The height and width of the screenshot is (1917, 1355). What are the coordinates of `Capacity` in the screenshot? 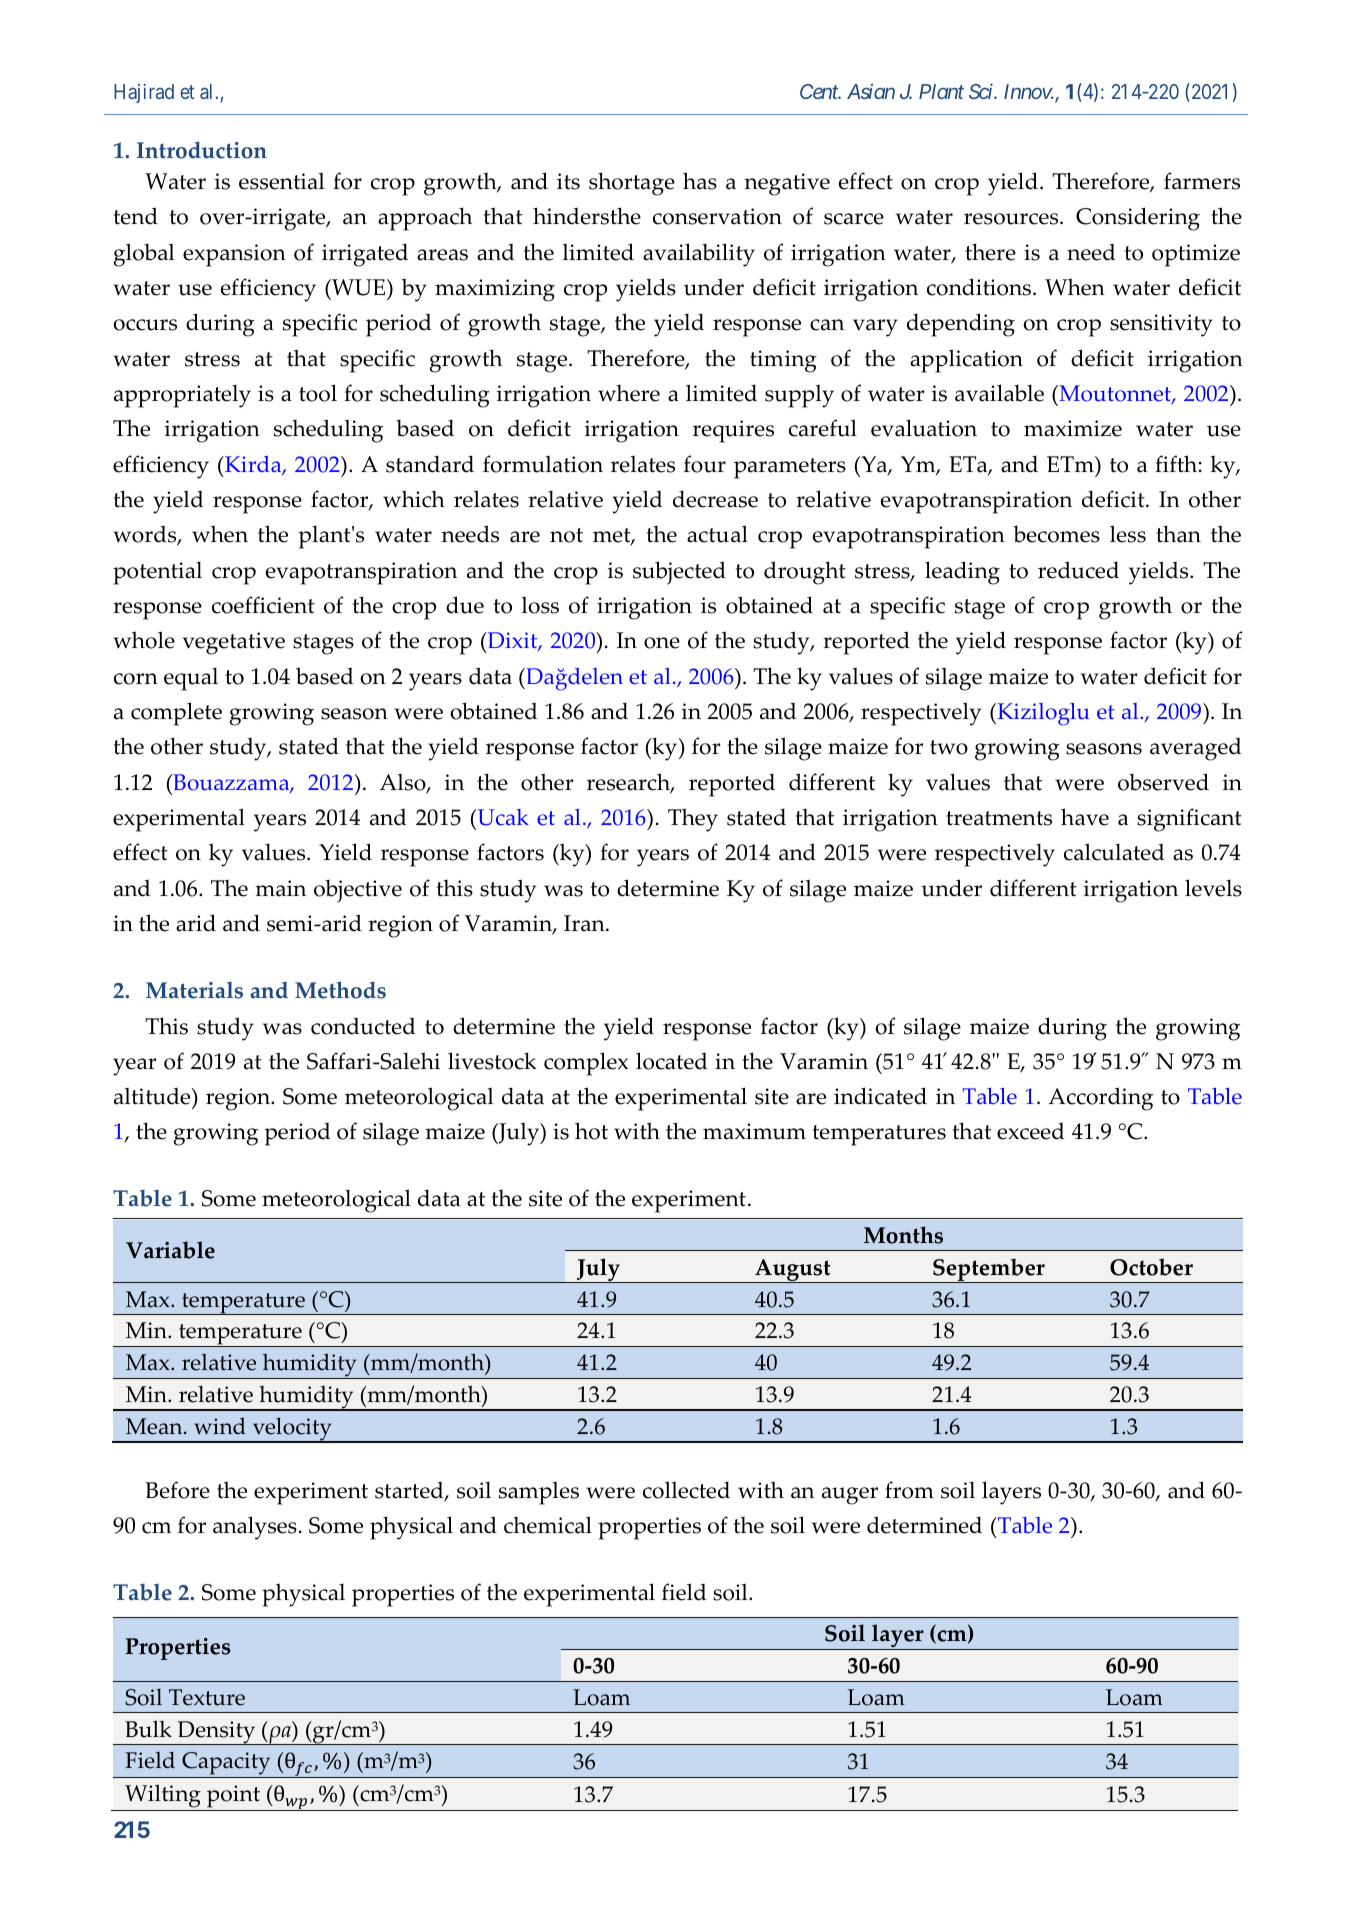 It's located at (226, 1765).
